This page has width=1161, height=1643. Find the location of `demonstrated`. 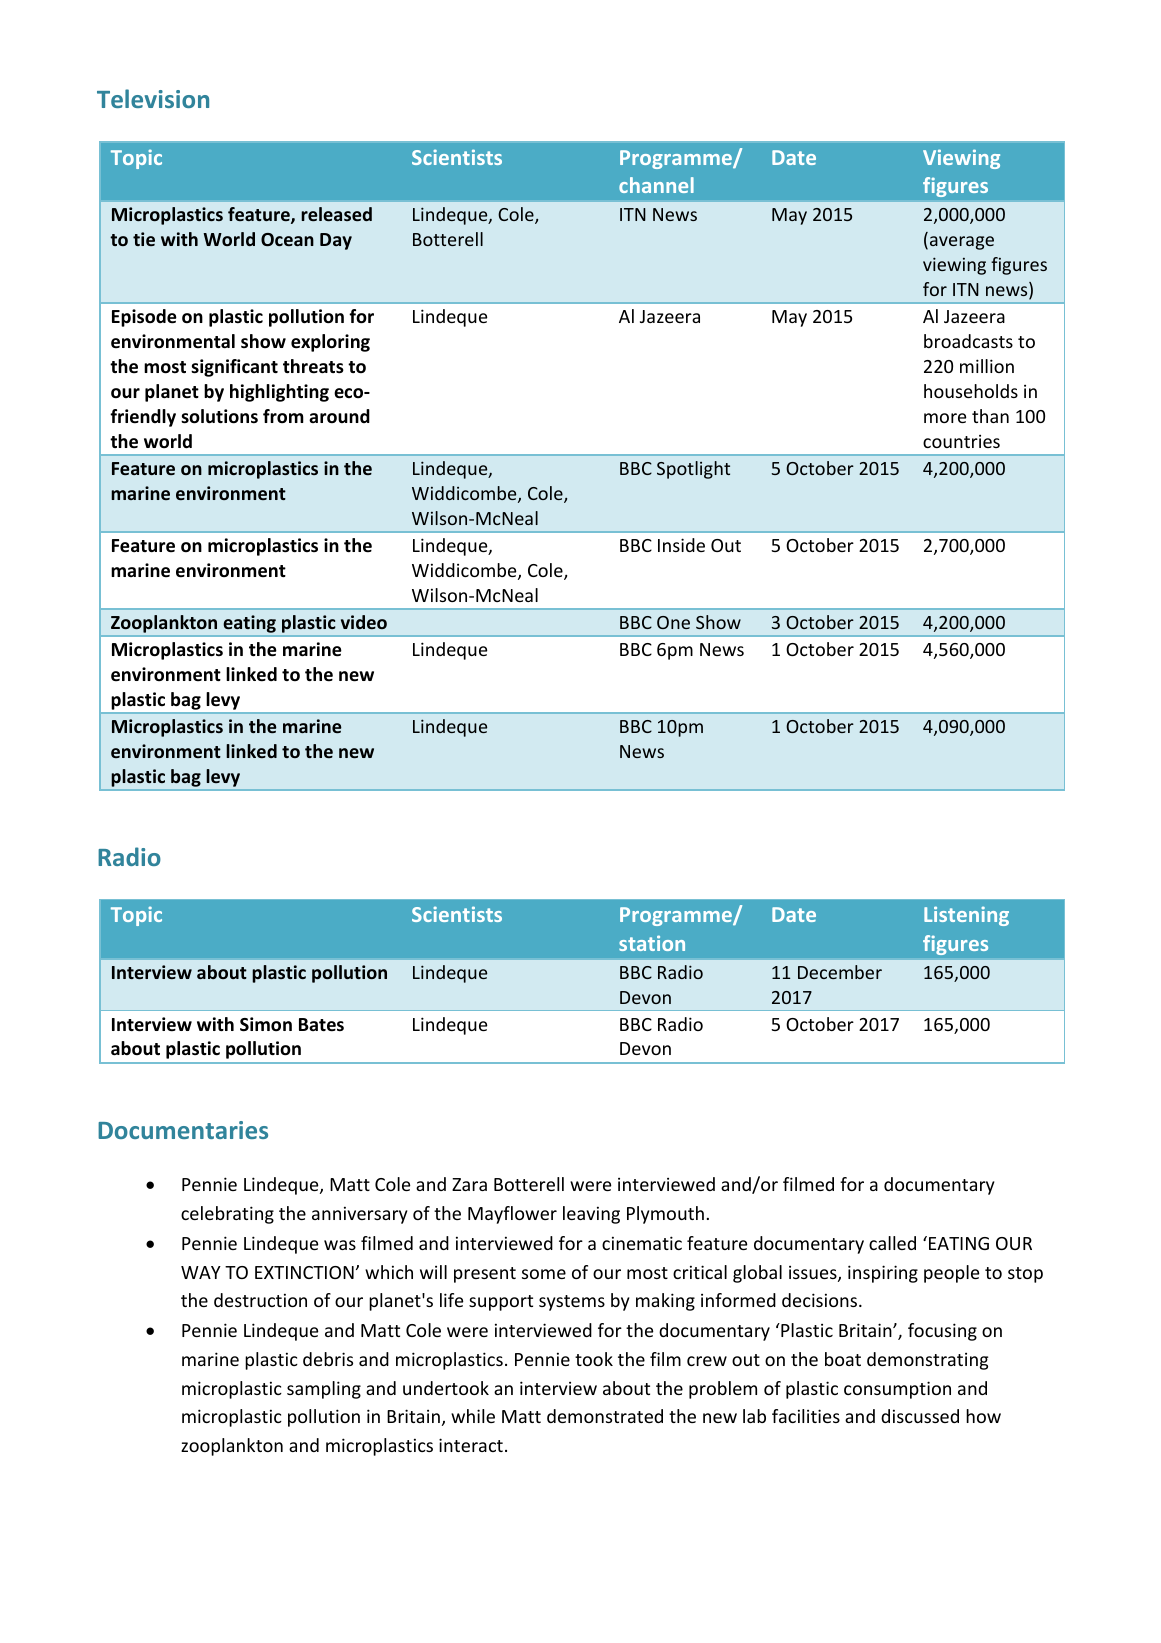

demonstrated is located at coordinates (605, 1416).
